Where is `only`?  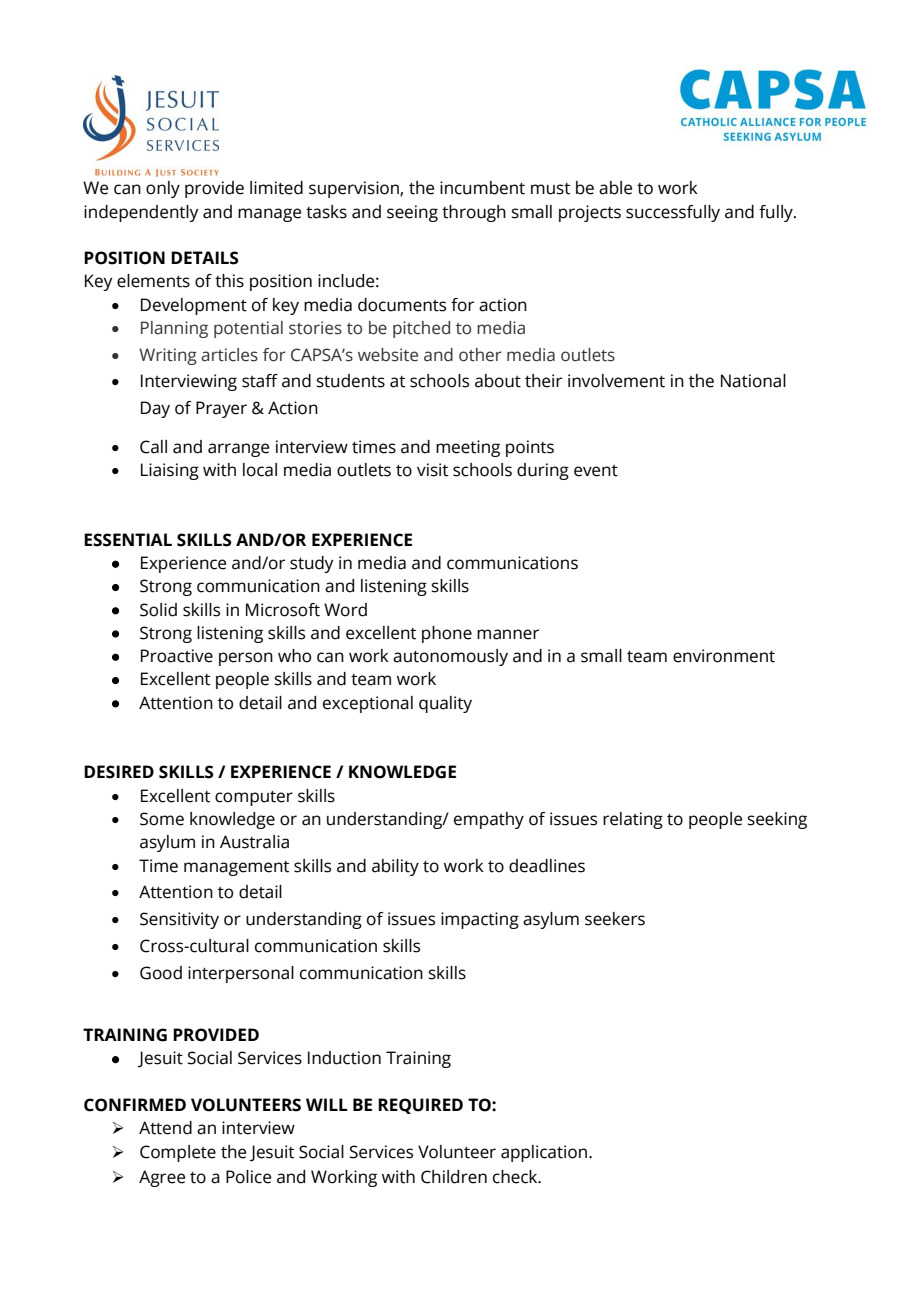 only is located at coordinates (163, 189).
